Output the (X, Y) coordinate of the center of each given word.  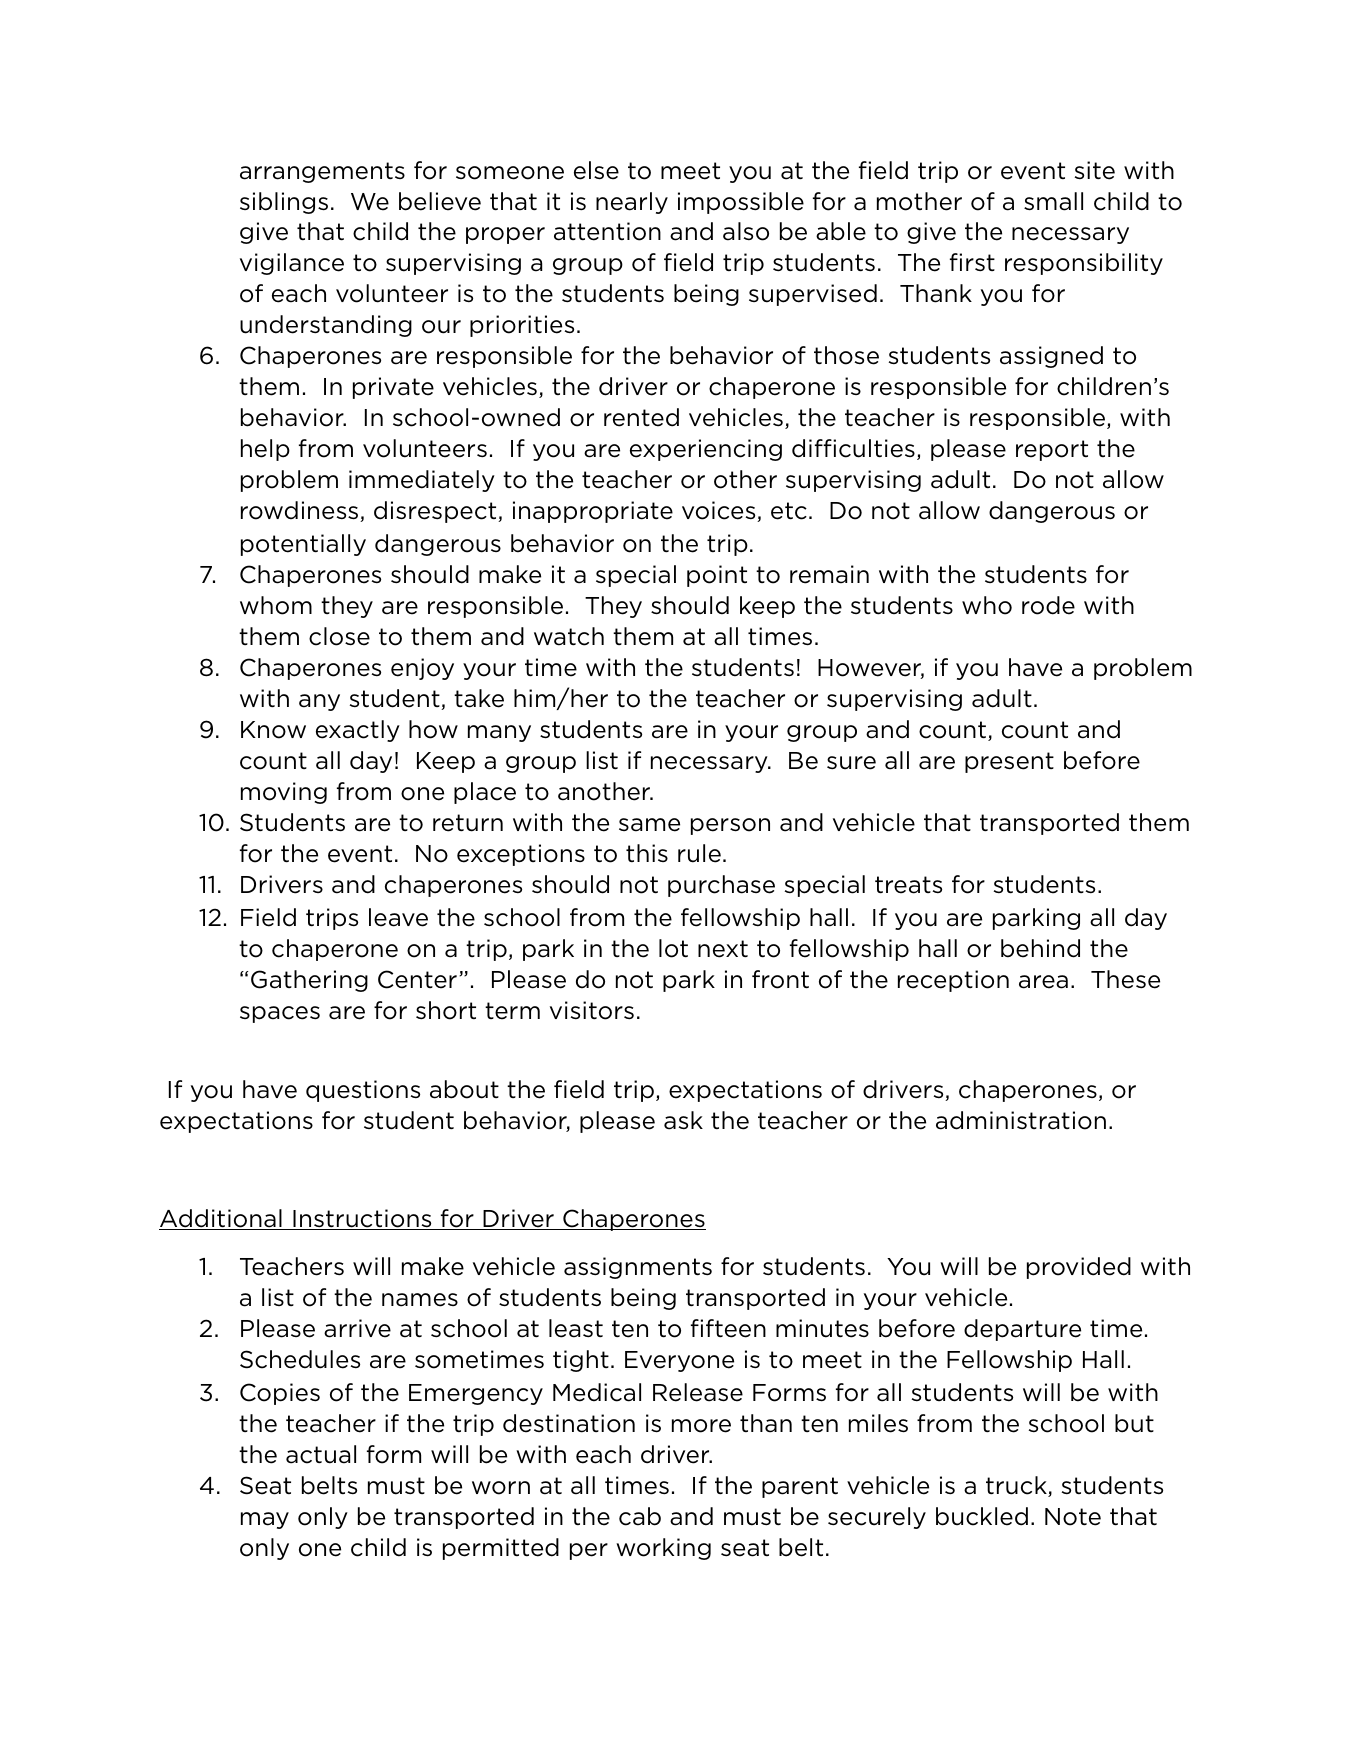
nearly (632, 203)
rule (699, 853)
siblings (284, 203)
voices (720, 511)
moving (284, 793)
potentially (303, 545)
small (1053, 201)
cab (640, 1516)
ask (683, 1120)
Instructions (362, 1219)
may (265, 1520)
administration (1021, 1120)
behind (1040, 948)
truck (1017, 1486)
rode (1048, 605)
